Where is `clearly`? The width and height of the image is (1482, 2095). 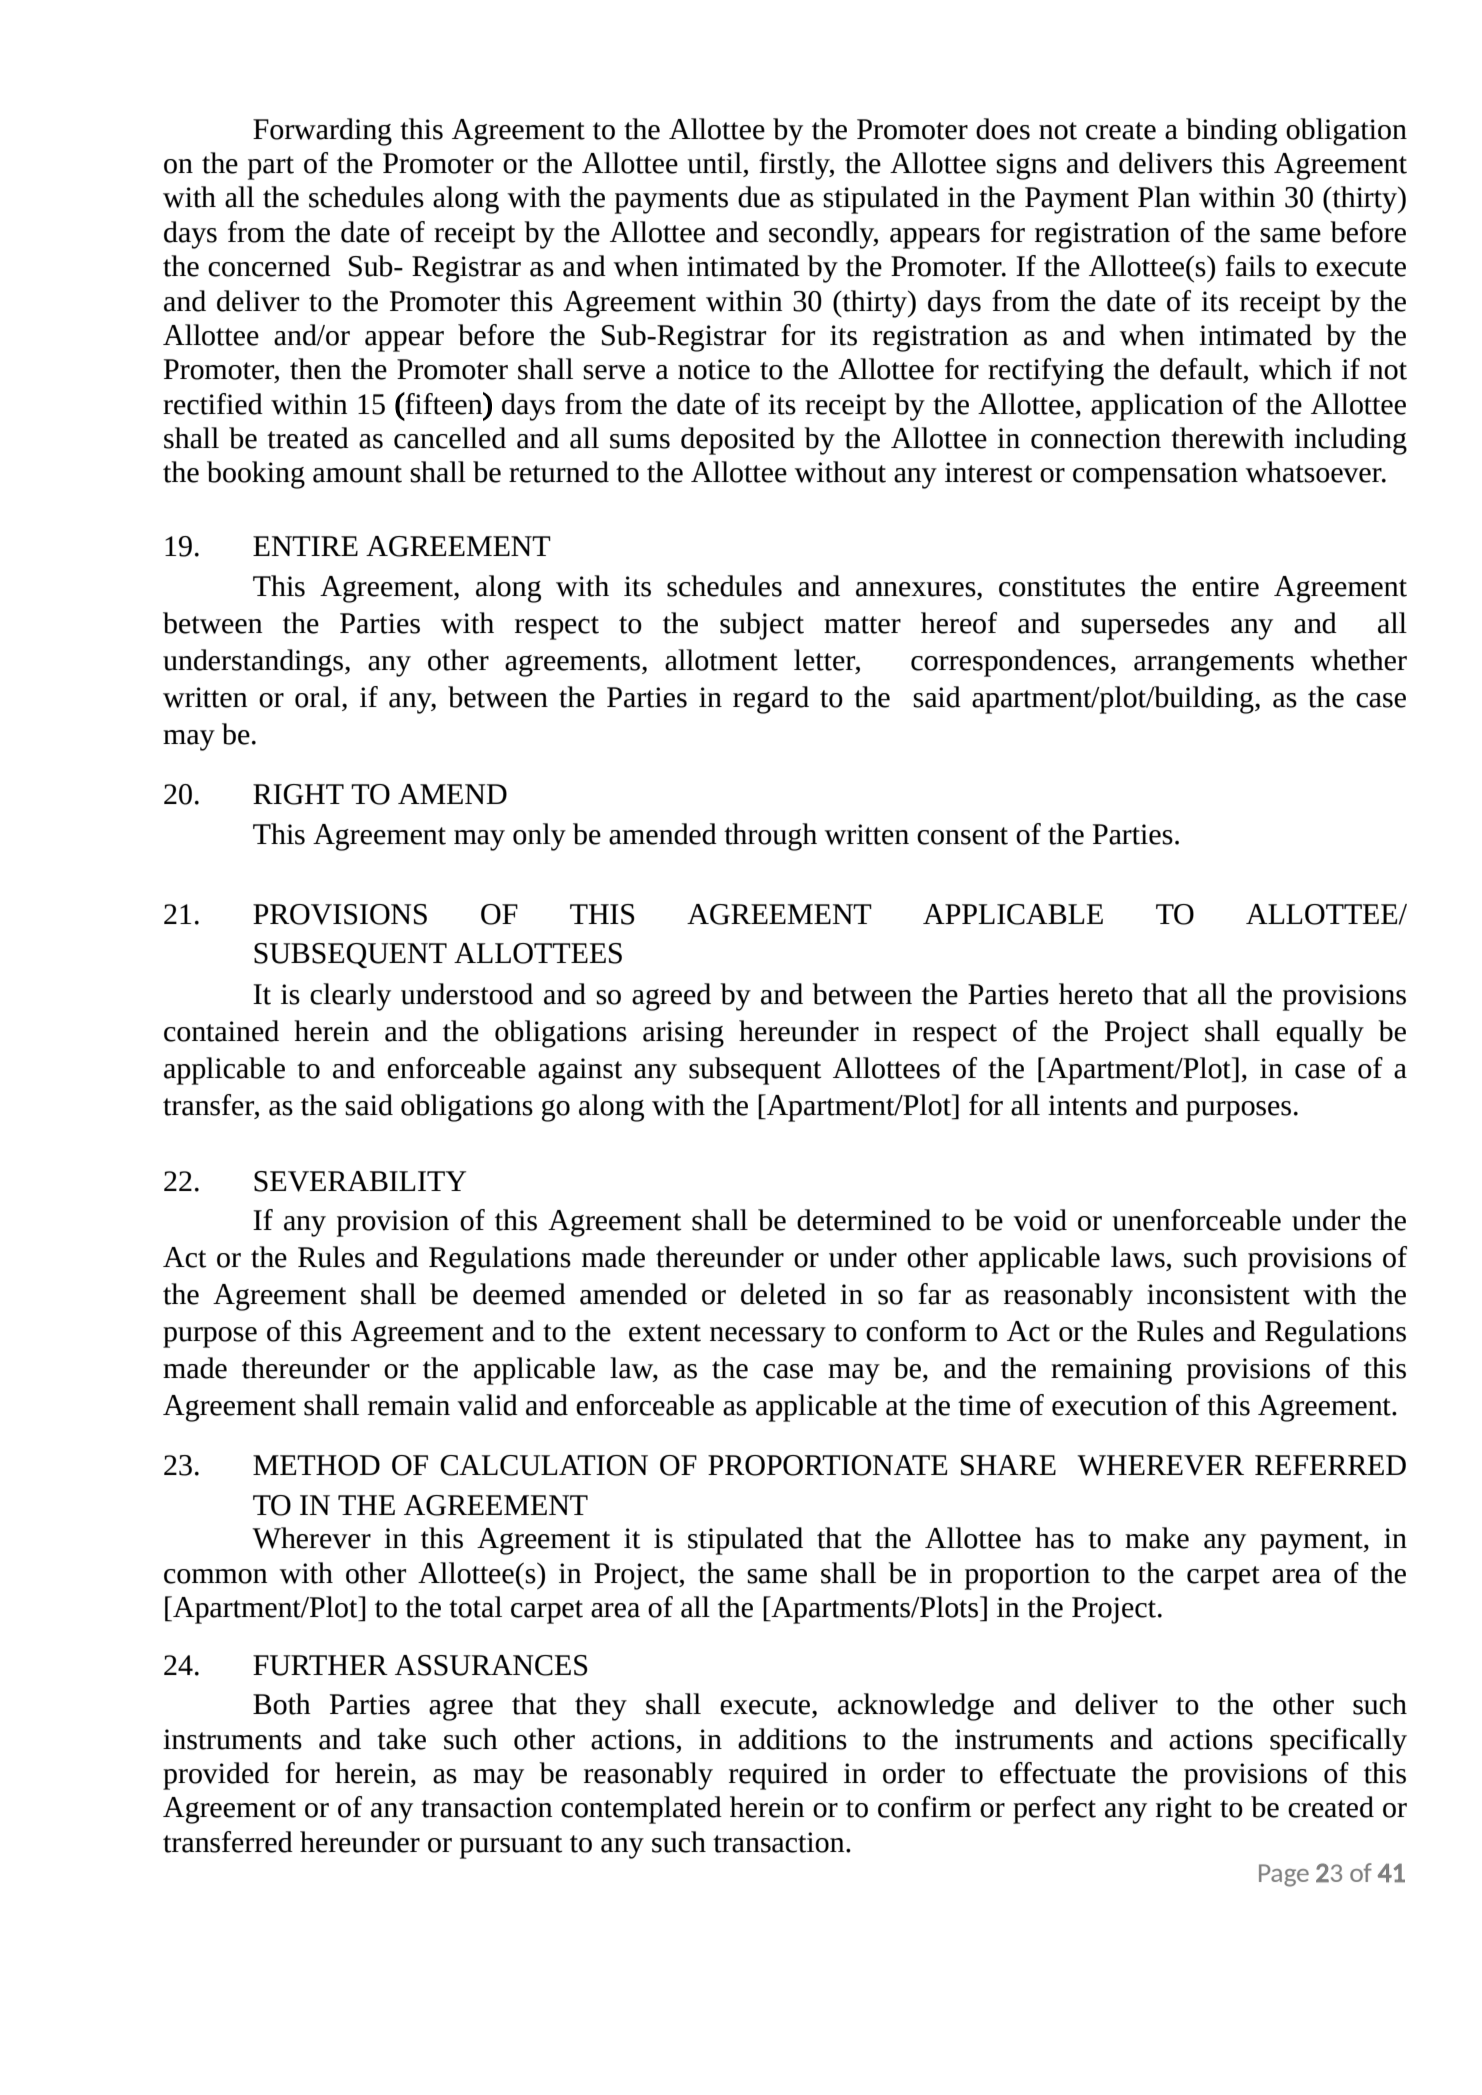 clearly is located at coordinates (350, 997).
